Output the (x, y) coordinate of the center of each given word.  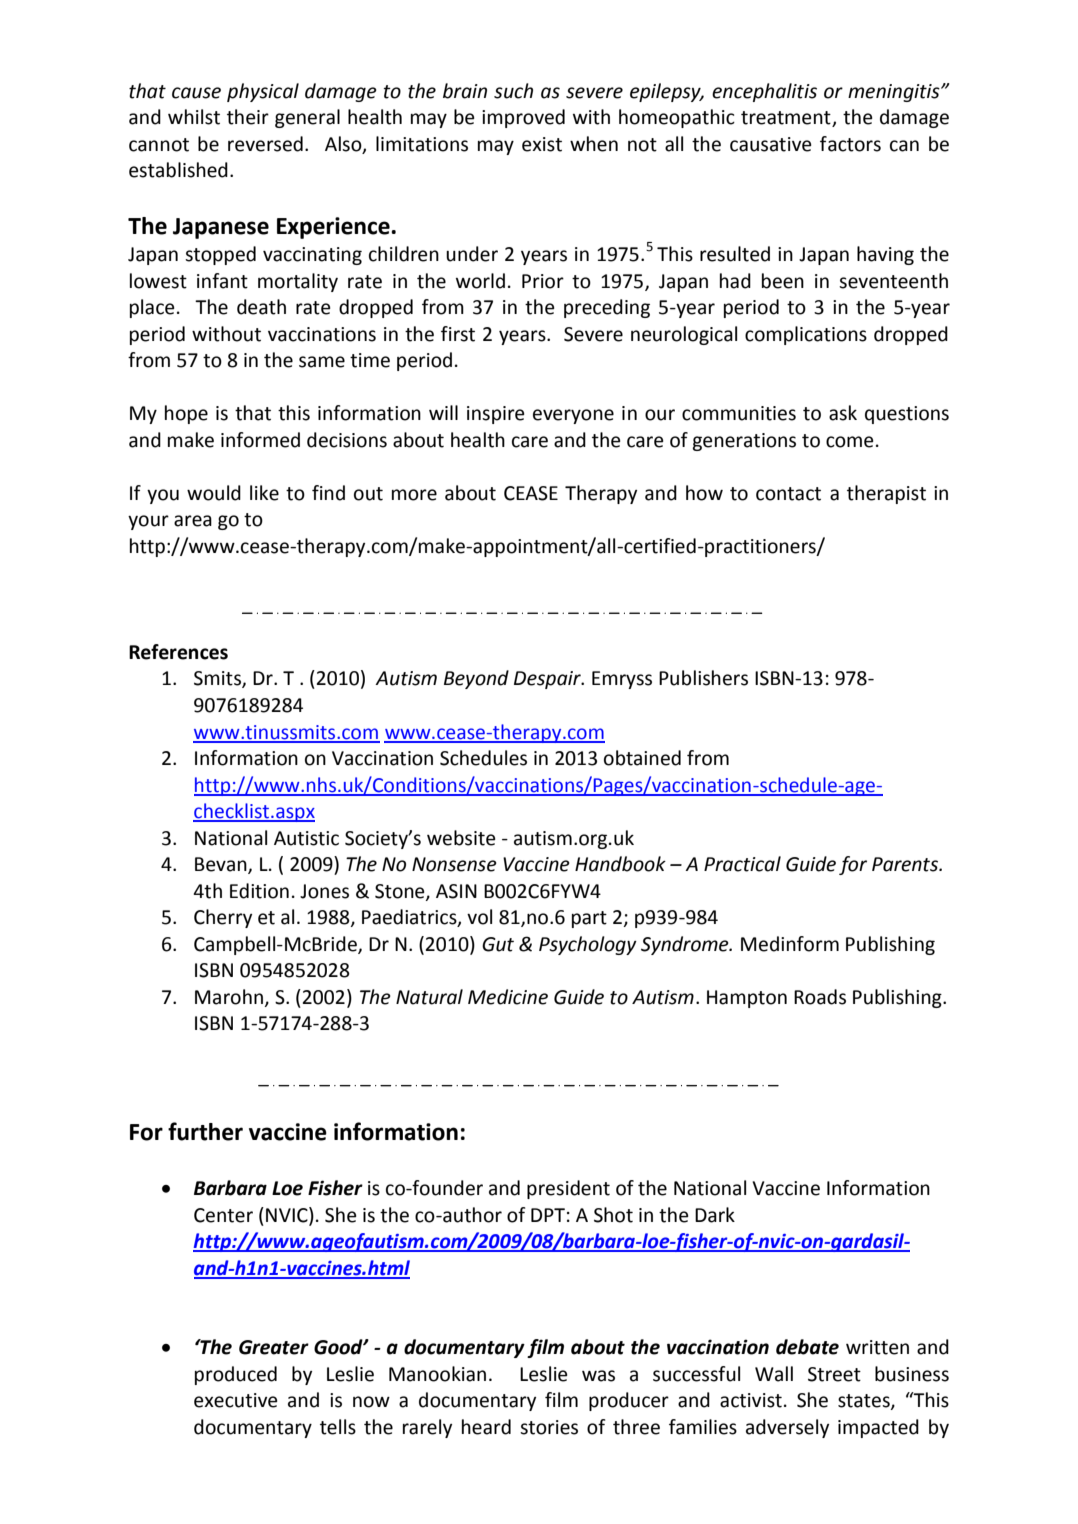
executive (236, 1400)
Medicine (508, 997)
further (205, 1131)
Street (834, 1374)
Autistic (306, 838)
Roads (820, 997)
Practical (742, 864)
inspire (496, 415)
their (248, 117)
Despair (548, 680)
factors (850, 144)
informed (260, 440)
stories (549, 1427)
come (850, 442)
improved (523, 118)
